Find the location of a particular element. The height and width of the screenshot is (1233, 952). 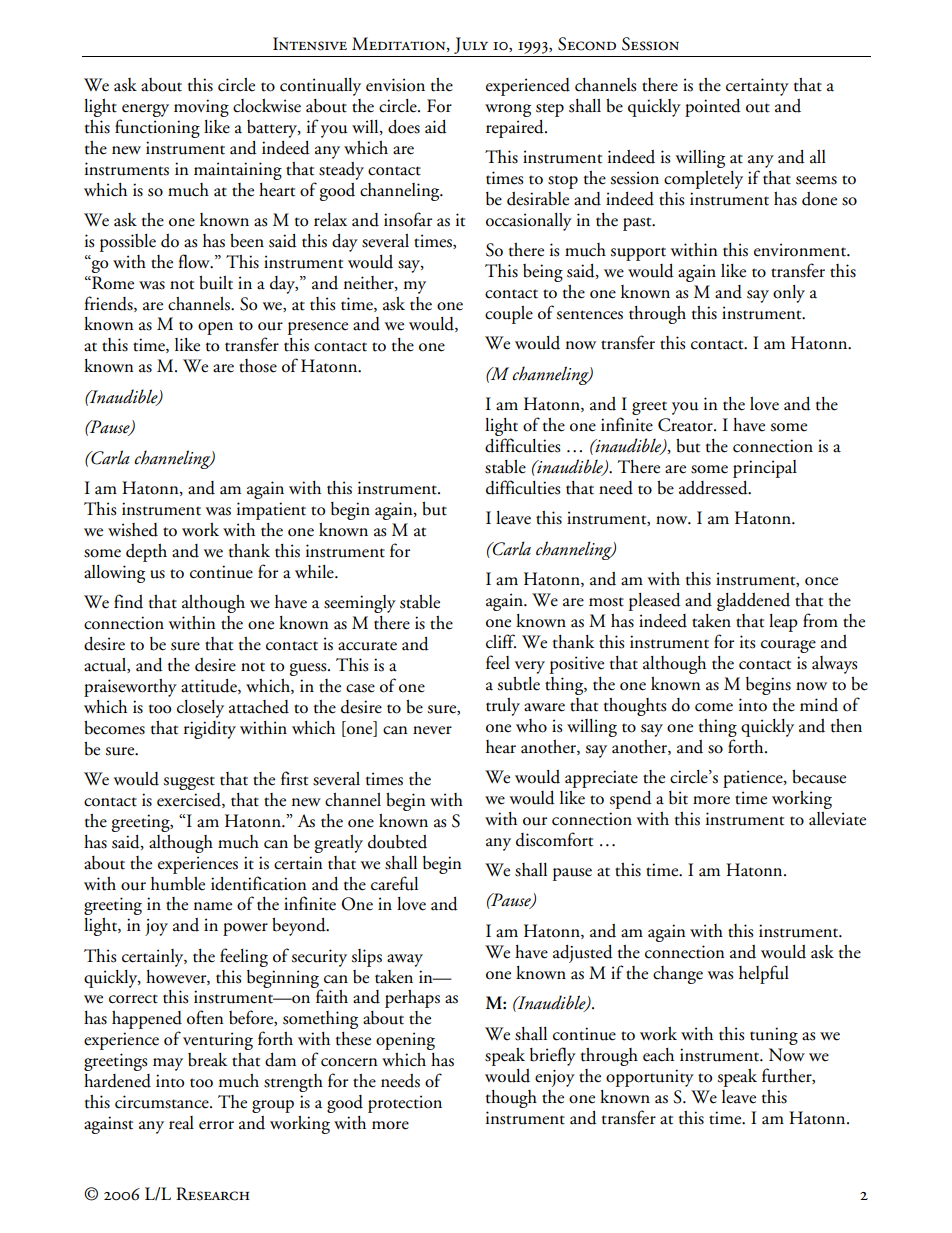

very is located at coordinates (530, 667).
